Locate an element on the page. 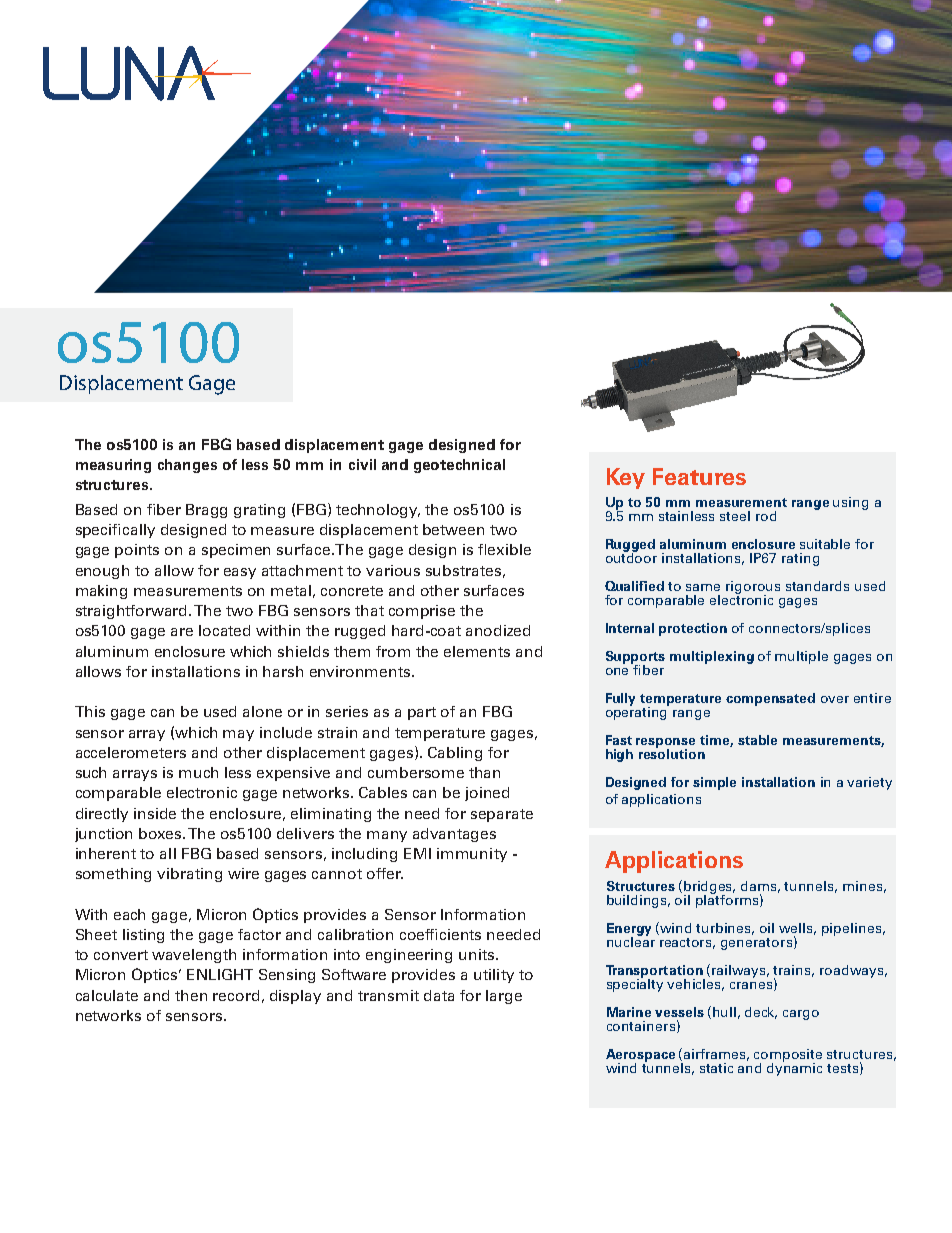 This page has height=1233, width=952. wire is located at coordinates (243, 873).
